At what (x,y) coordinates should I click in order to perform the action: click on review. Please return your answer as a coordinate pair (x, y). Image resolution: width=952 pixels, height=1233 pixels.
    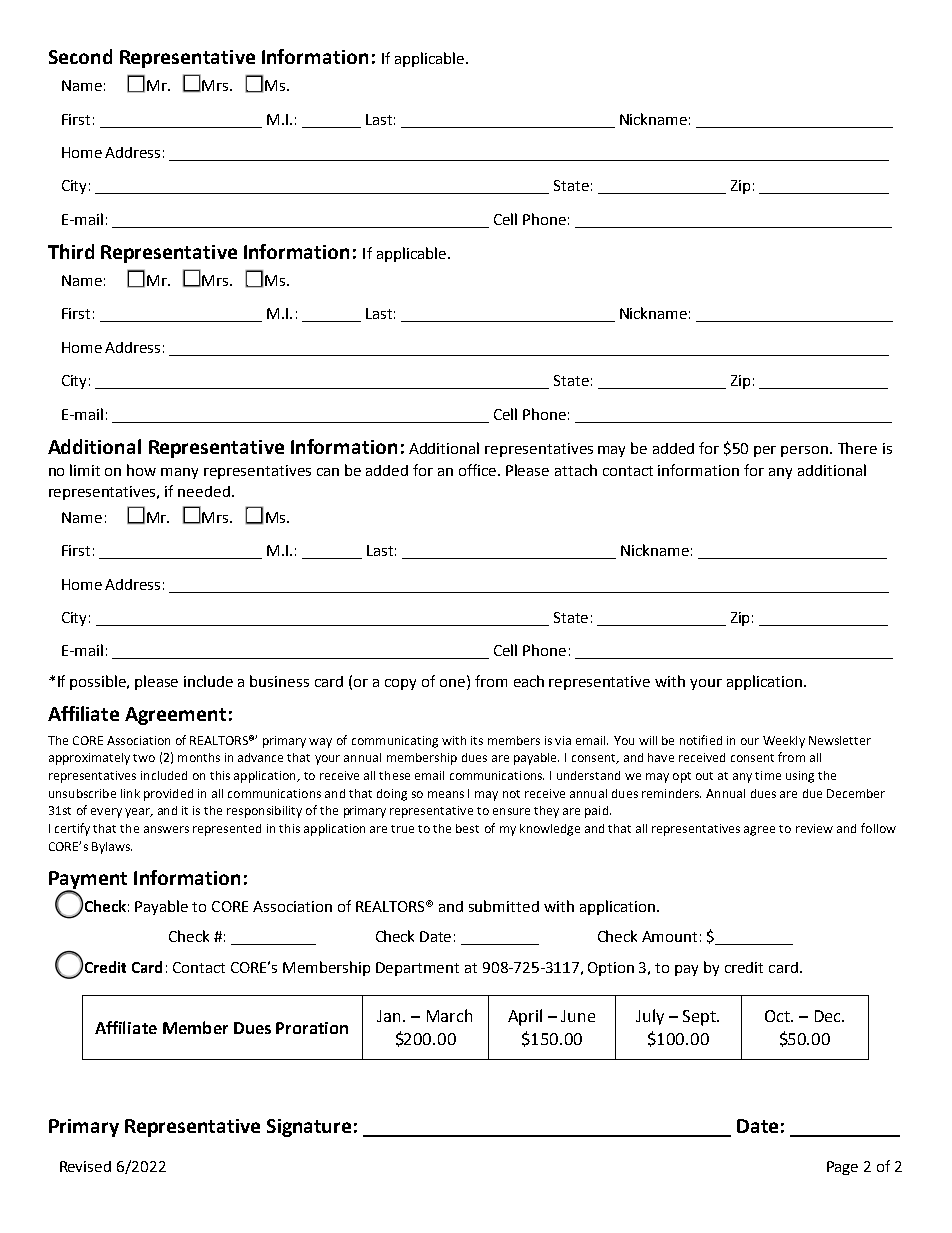
    Looking at the image, I should click on (814, 828).
